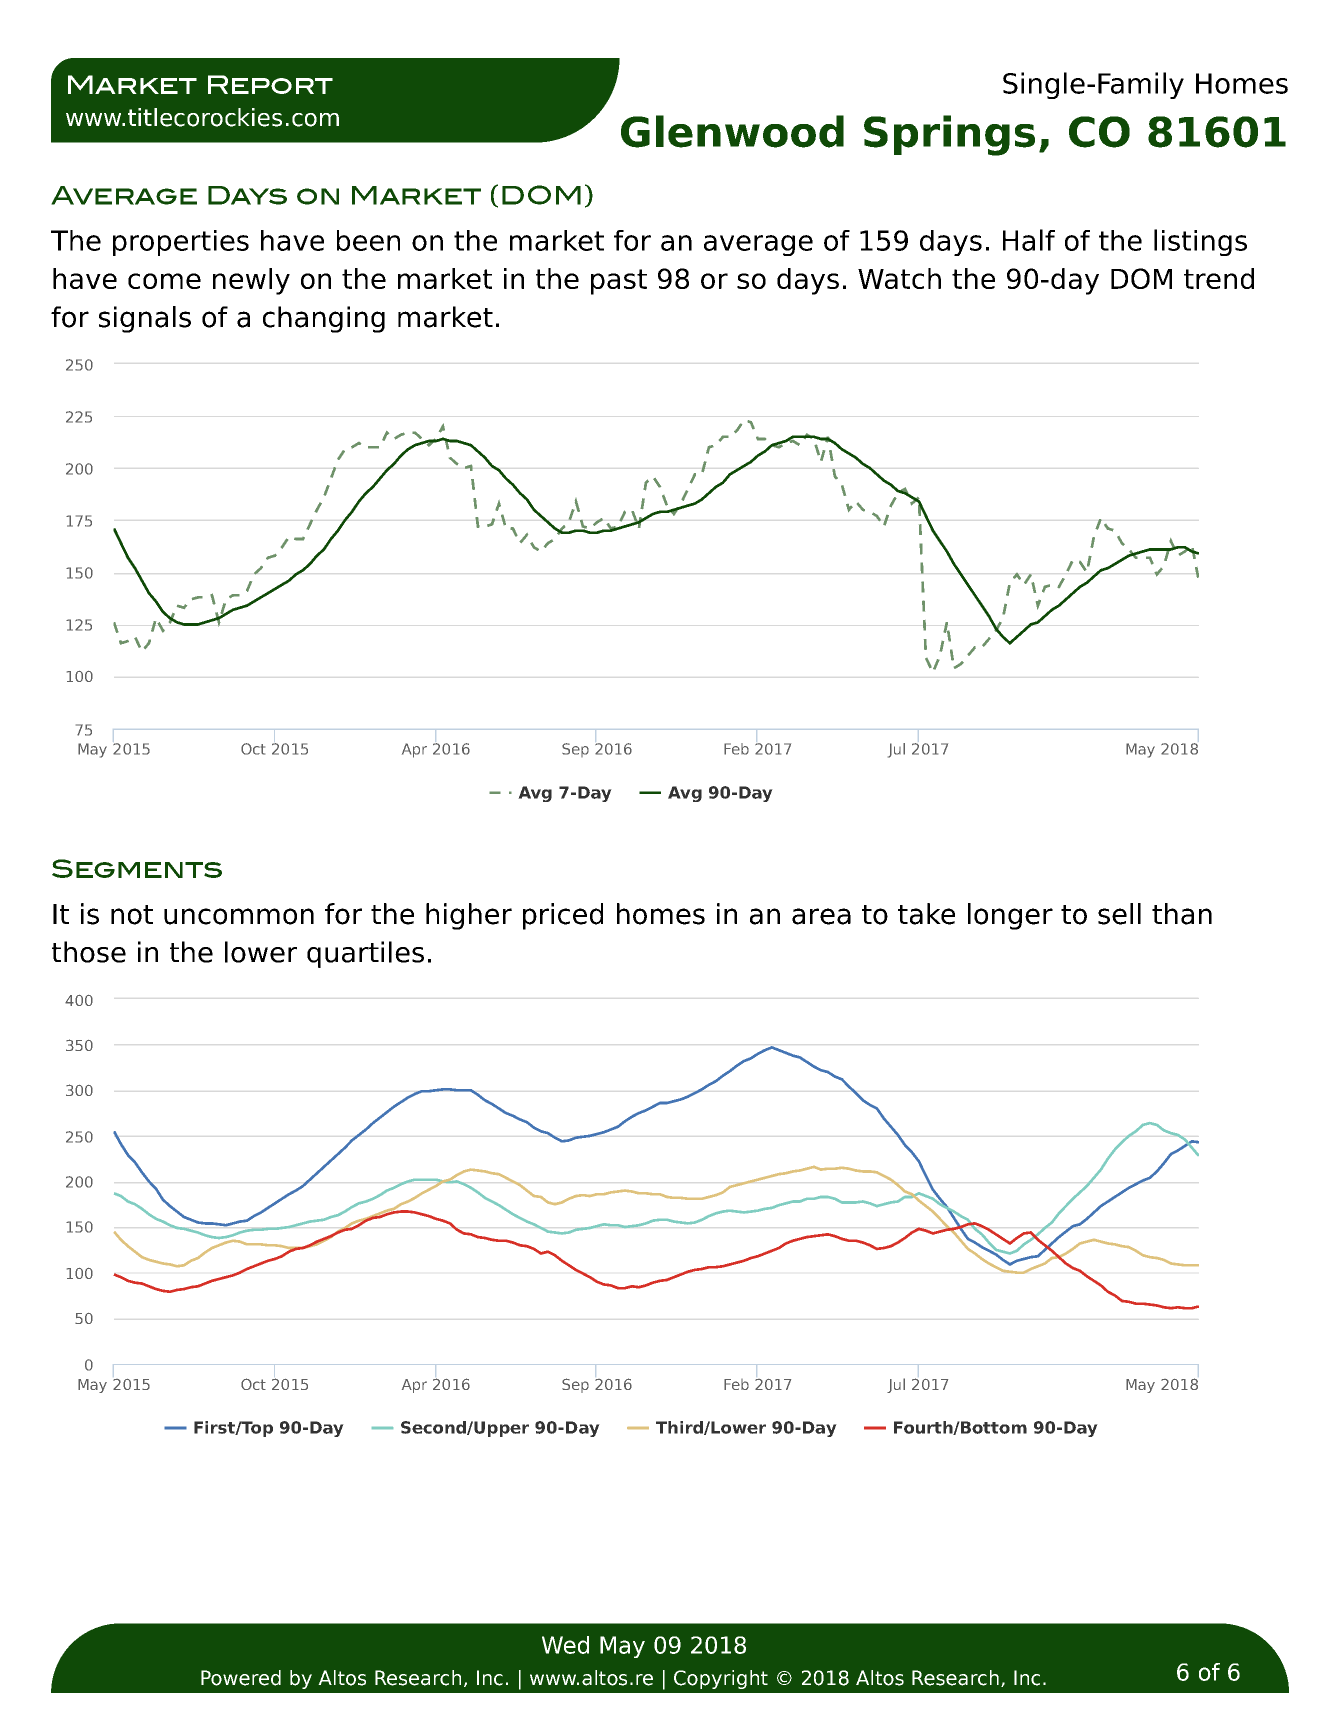 The height and width of the document is (1731, 1338). What do you see at coordinates (270, 84) in the document?
I see `Report` at bounding box center [270, 84].
